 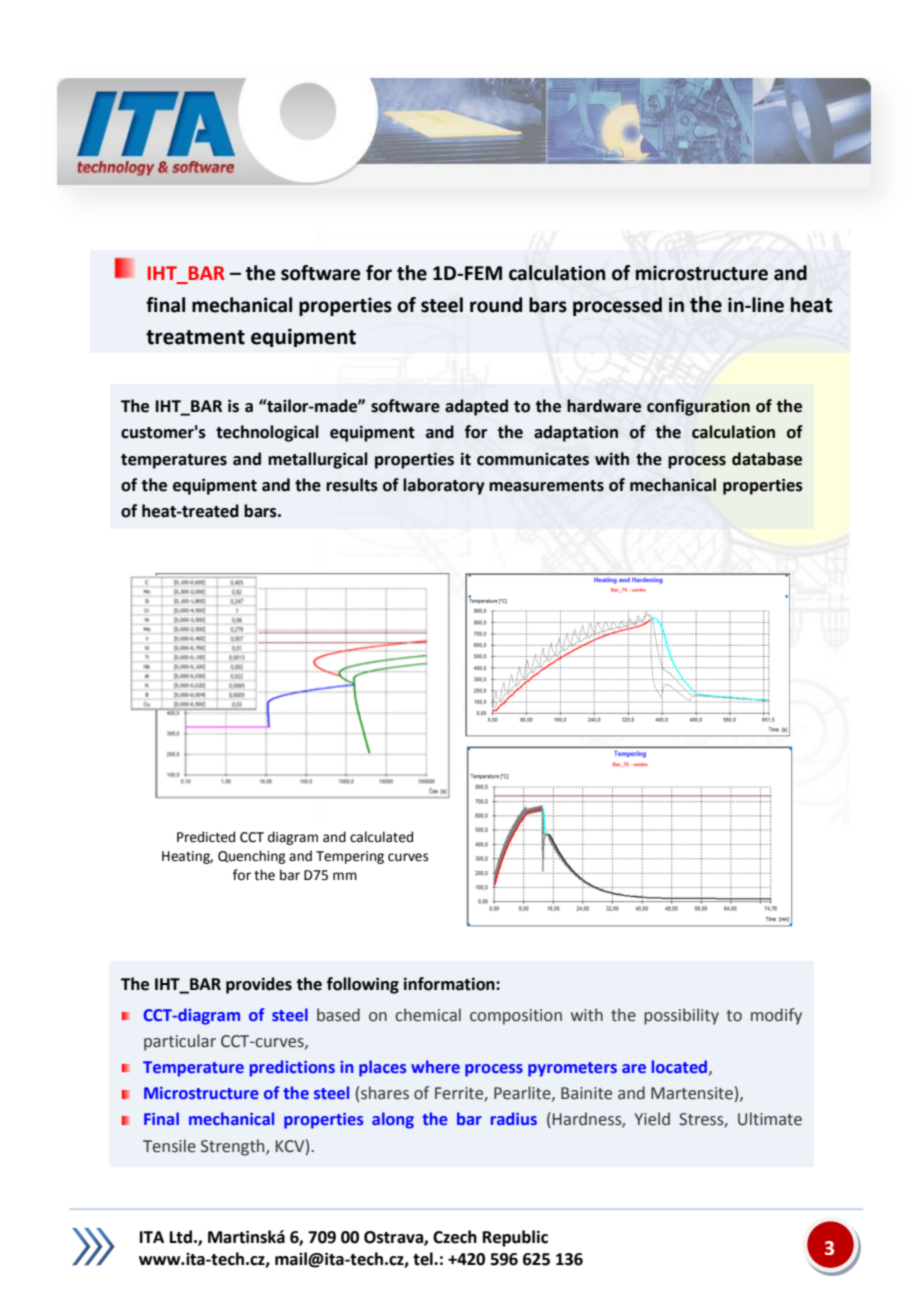 I want to click on treatment, so click(x=195, y=337).
